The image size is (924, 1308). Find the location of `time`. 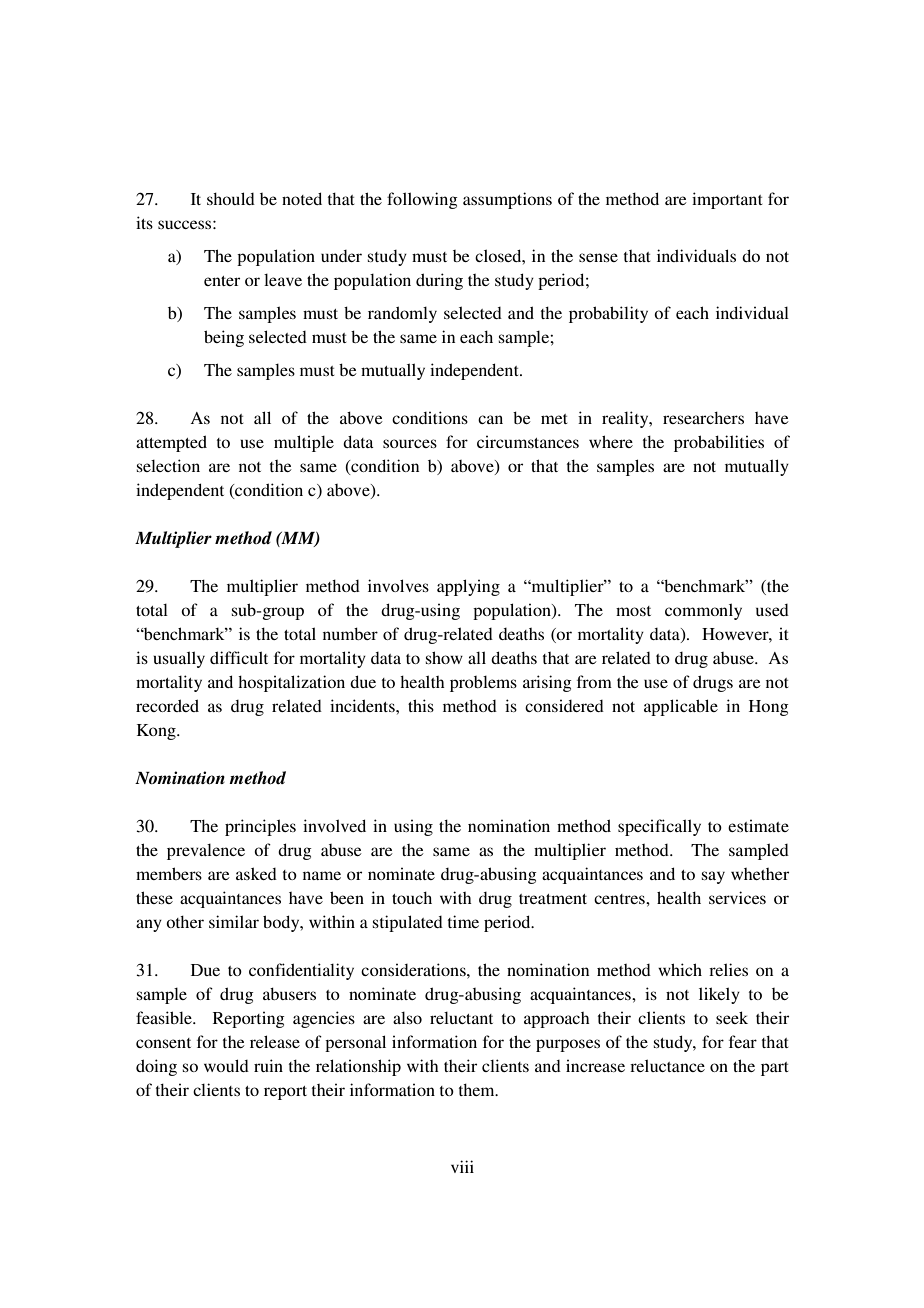

time is located at coordinates (463, 921).
